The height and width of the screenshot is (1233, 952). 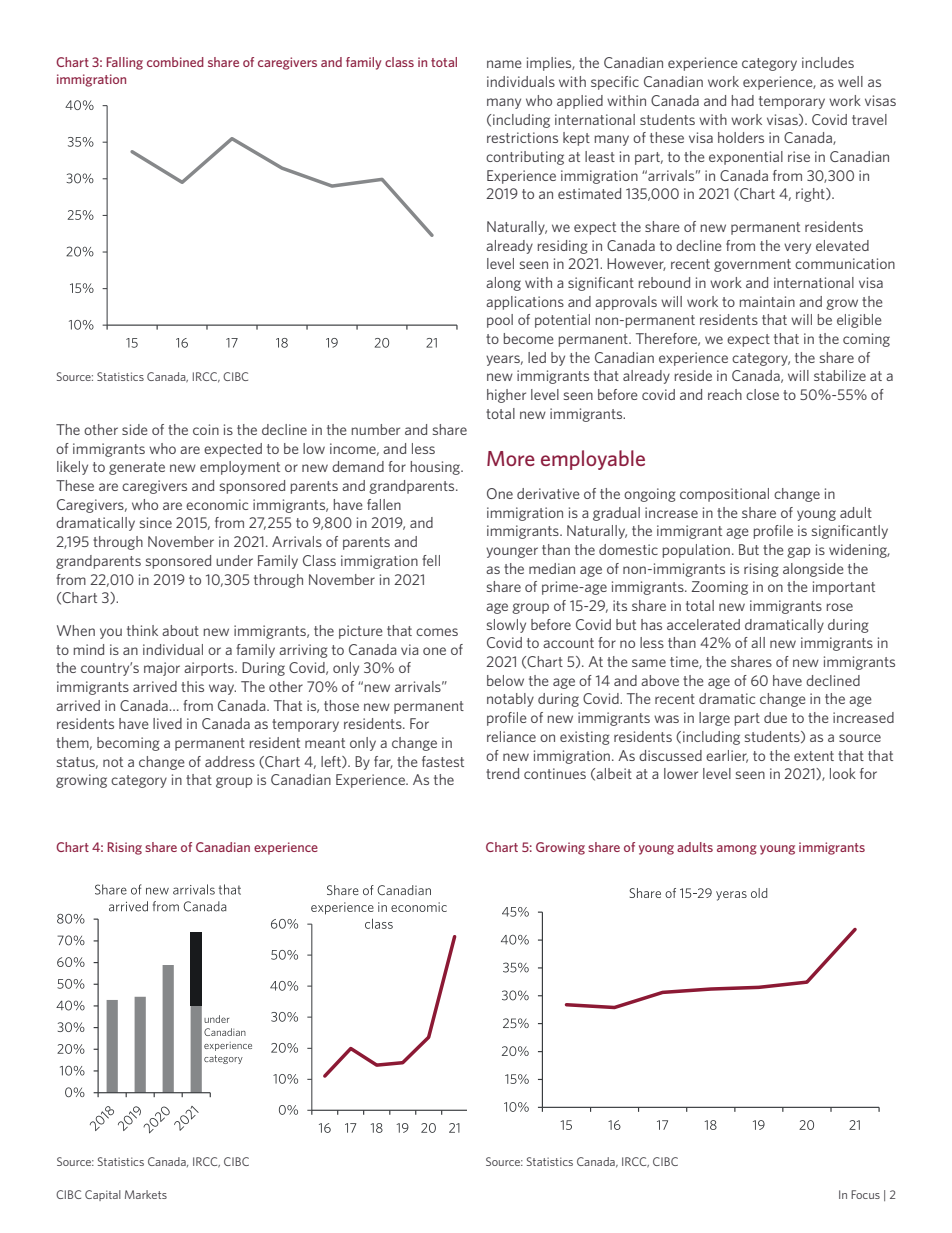 I want to click on comes, so click(x=437, y=632).
